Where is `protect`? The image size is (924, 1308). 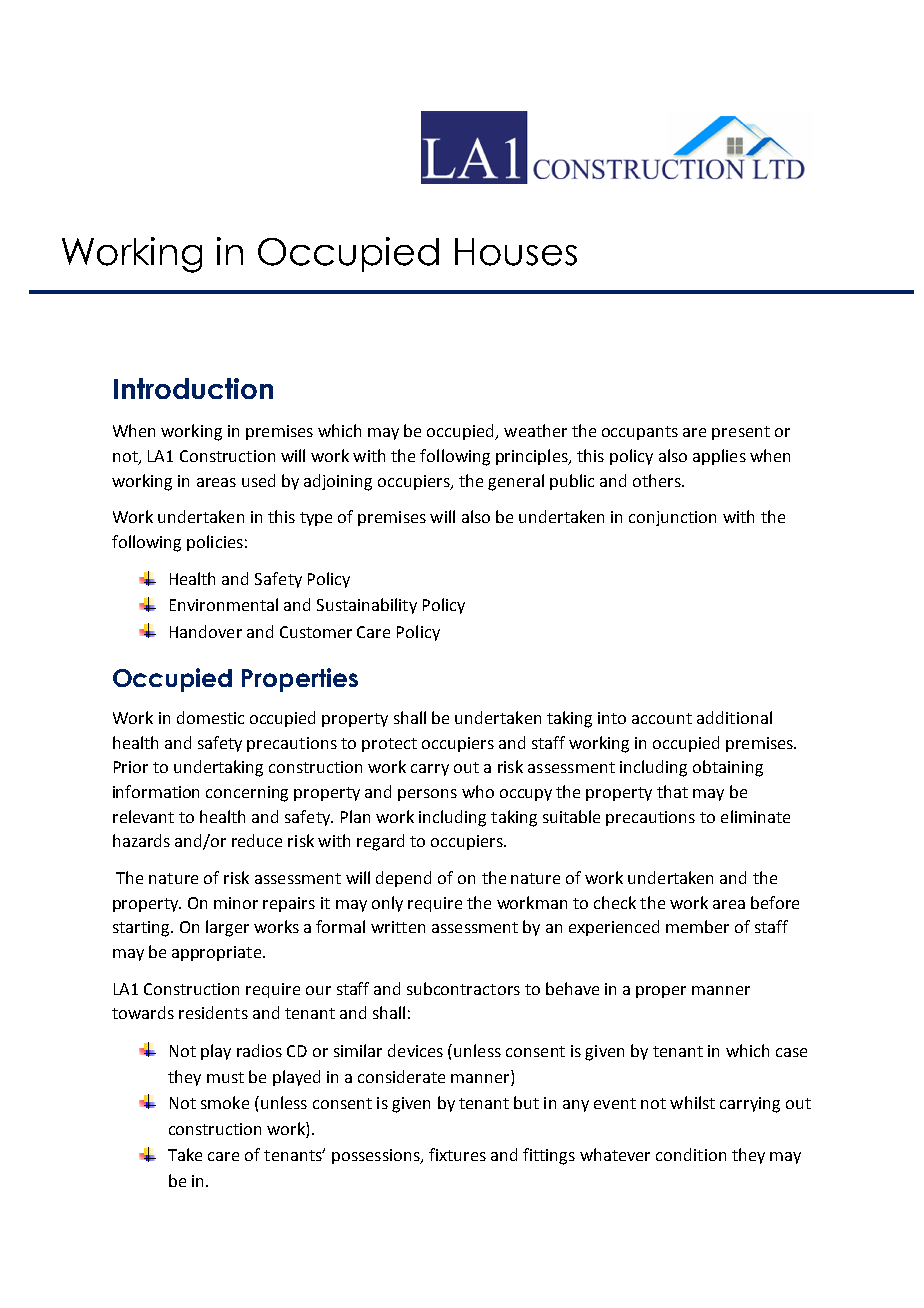
protect is located at coordinates (389, 745).
